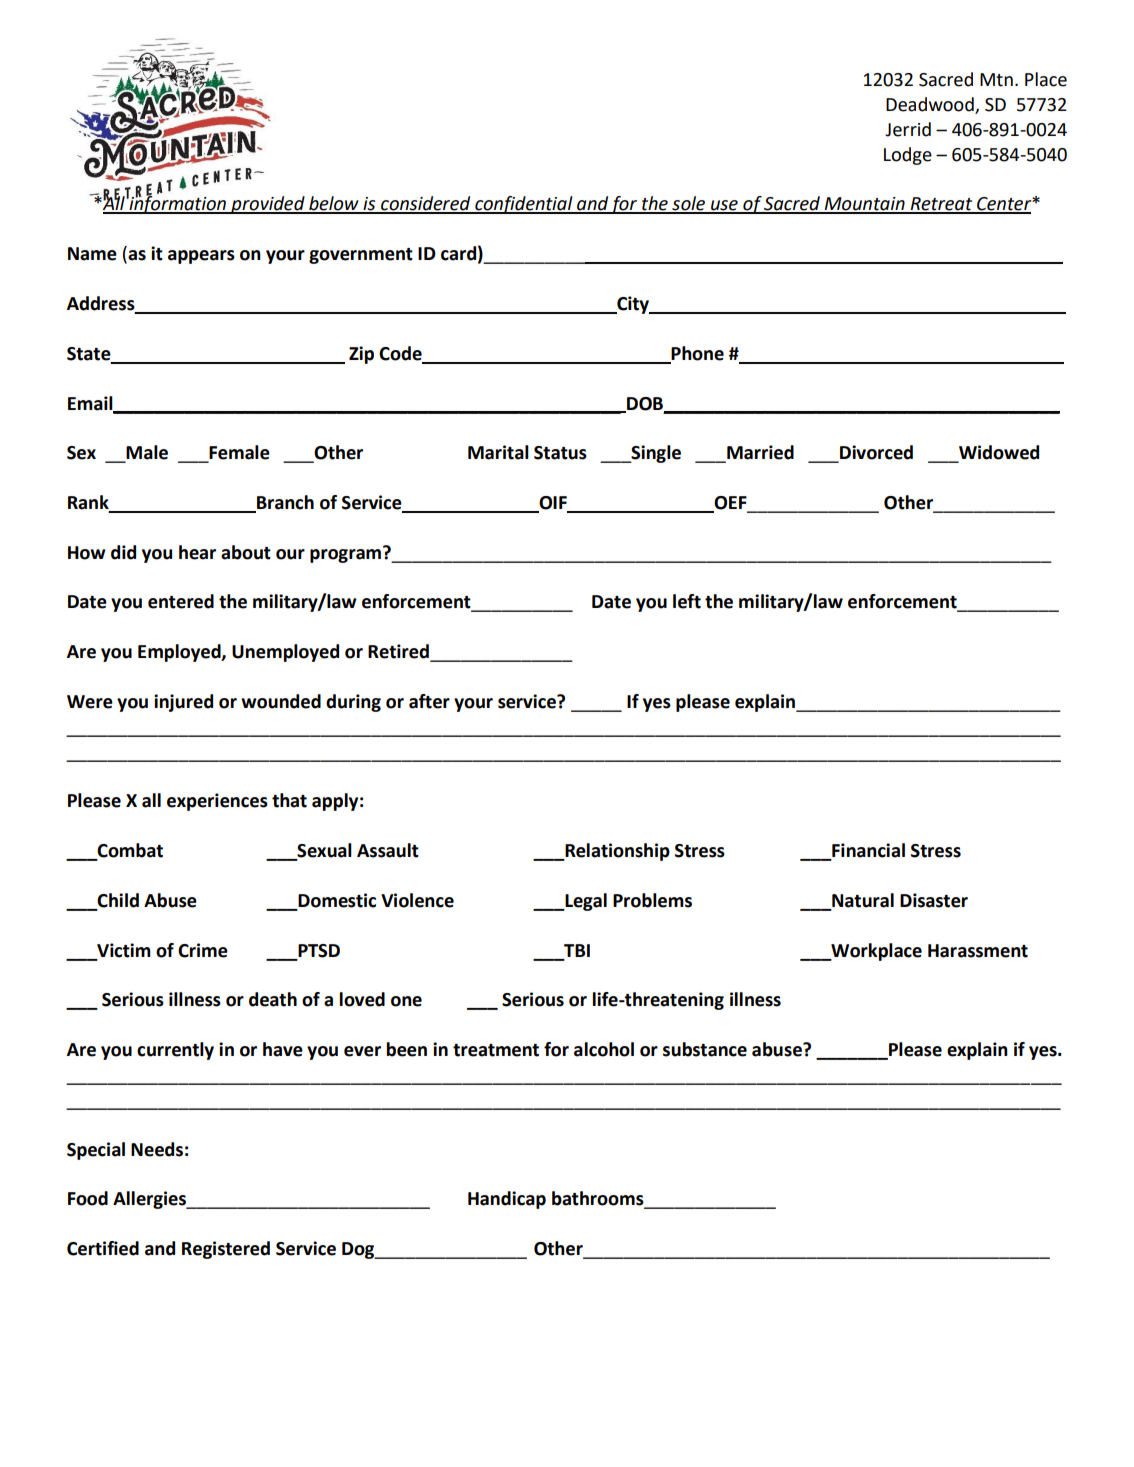 This document has height=1467, width=1134. What do you see at coordinates (197, 552) in the document?
I see `hear` at bounding box center [197, 552].
